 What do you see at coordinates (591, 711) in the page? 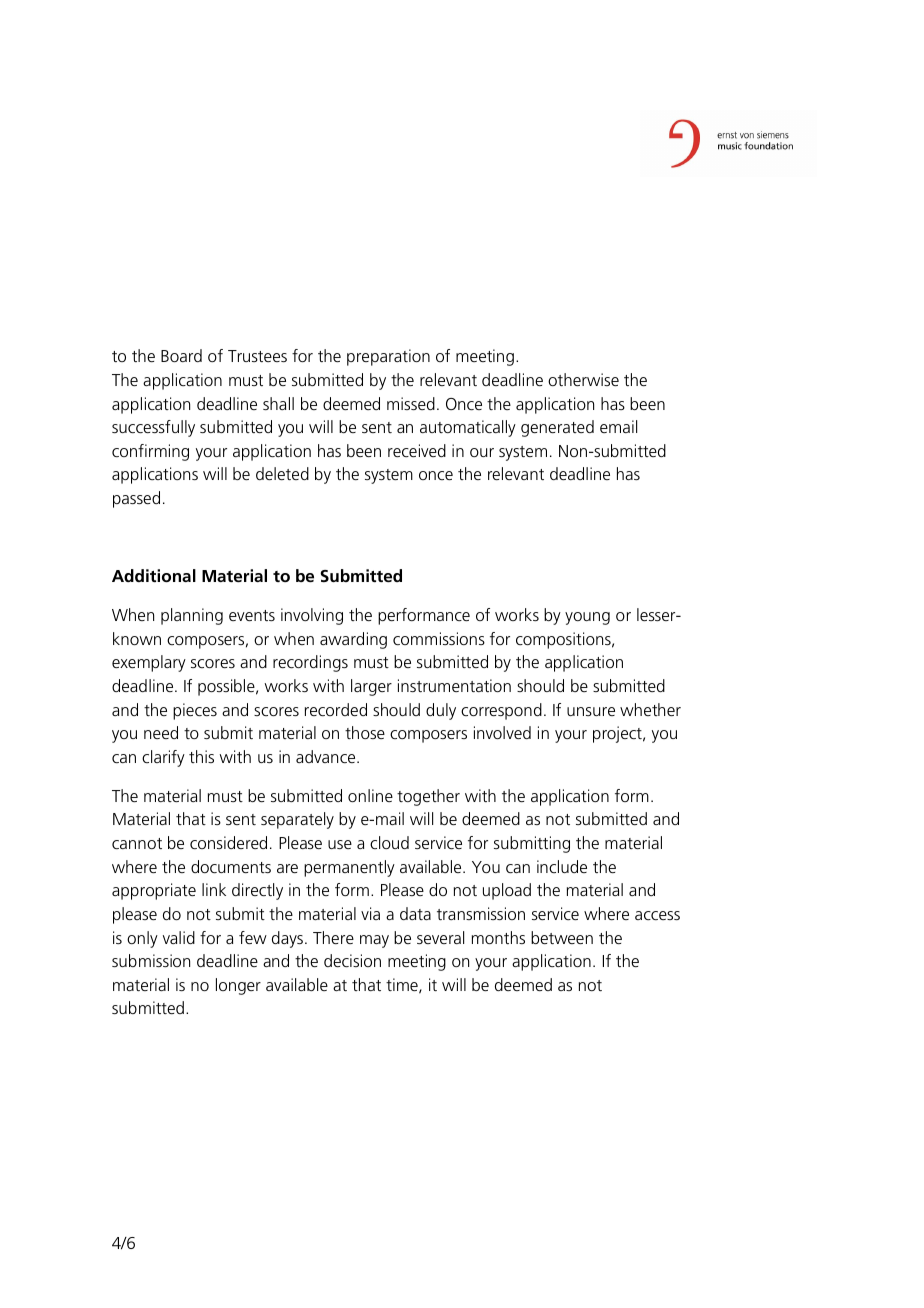
I see `unsure` at bounding box center [591, 711].
